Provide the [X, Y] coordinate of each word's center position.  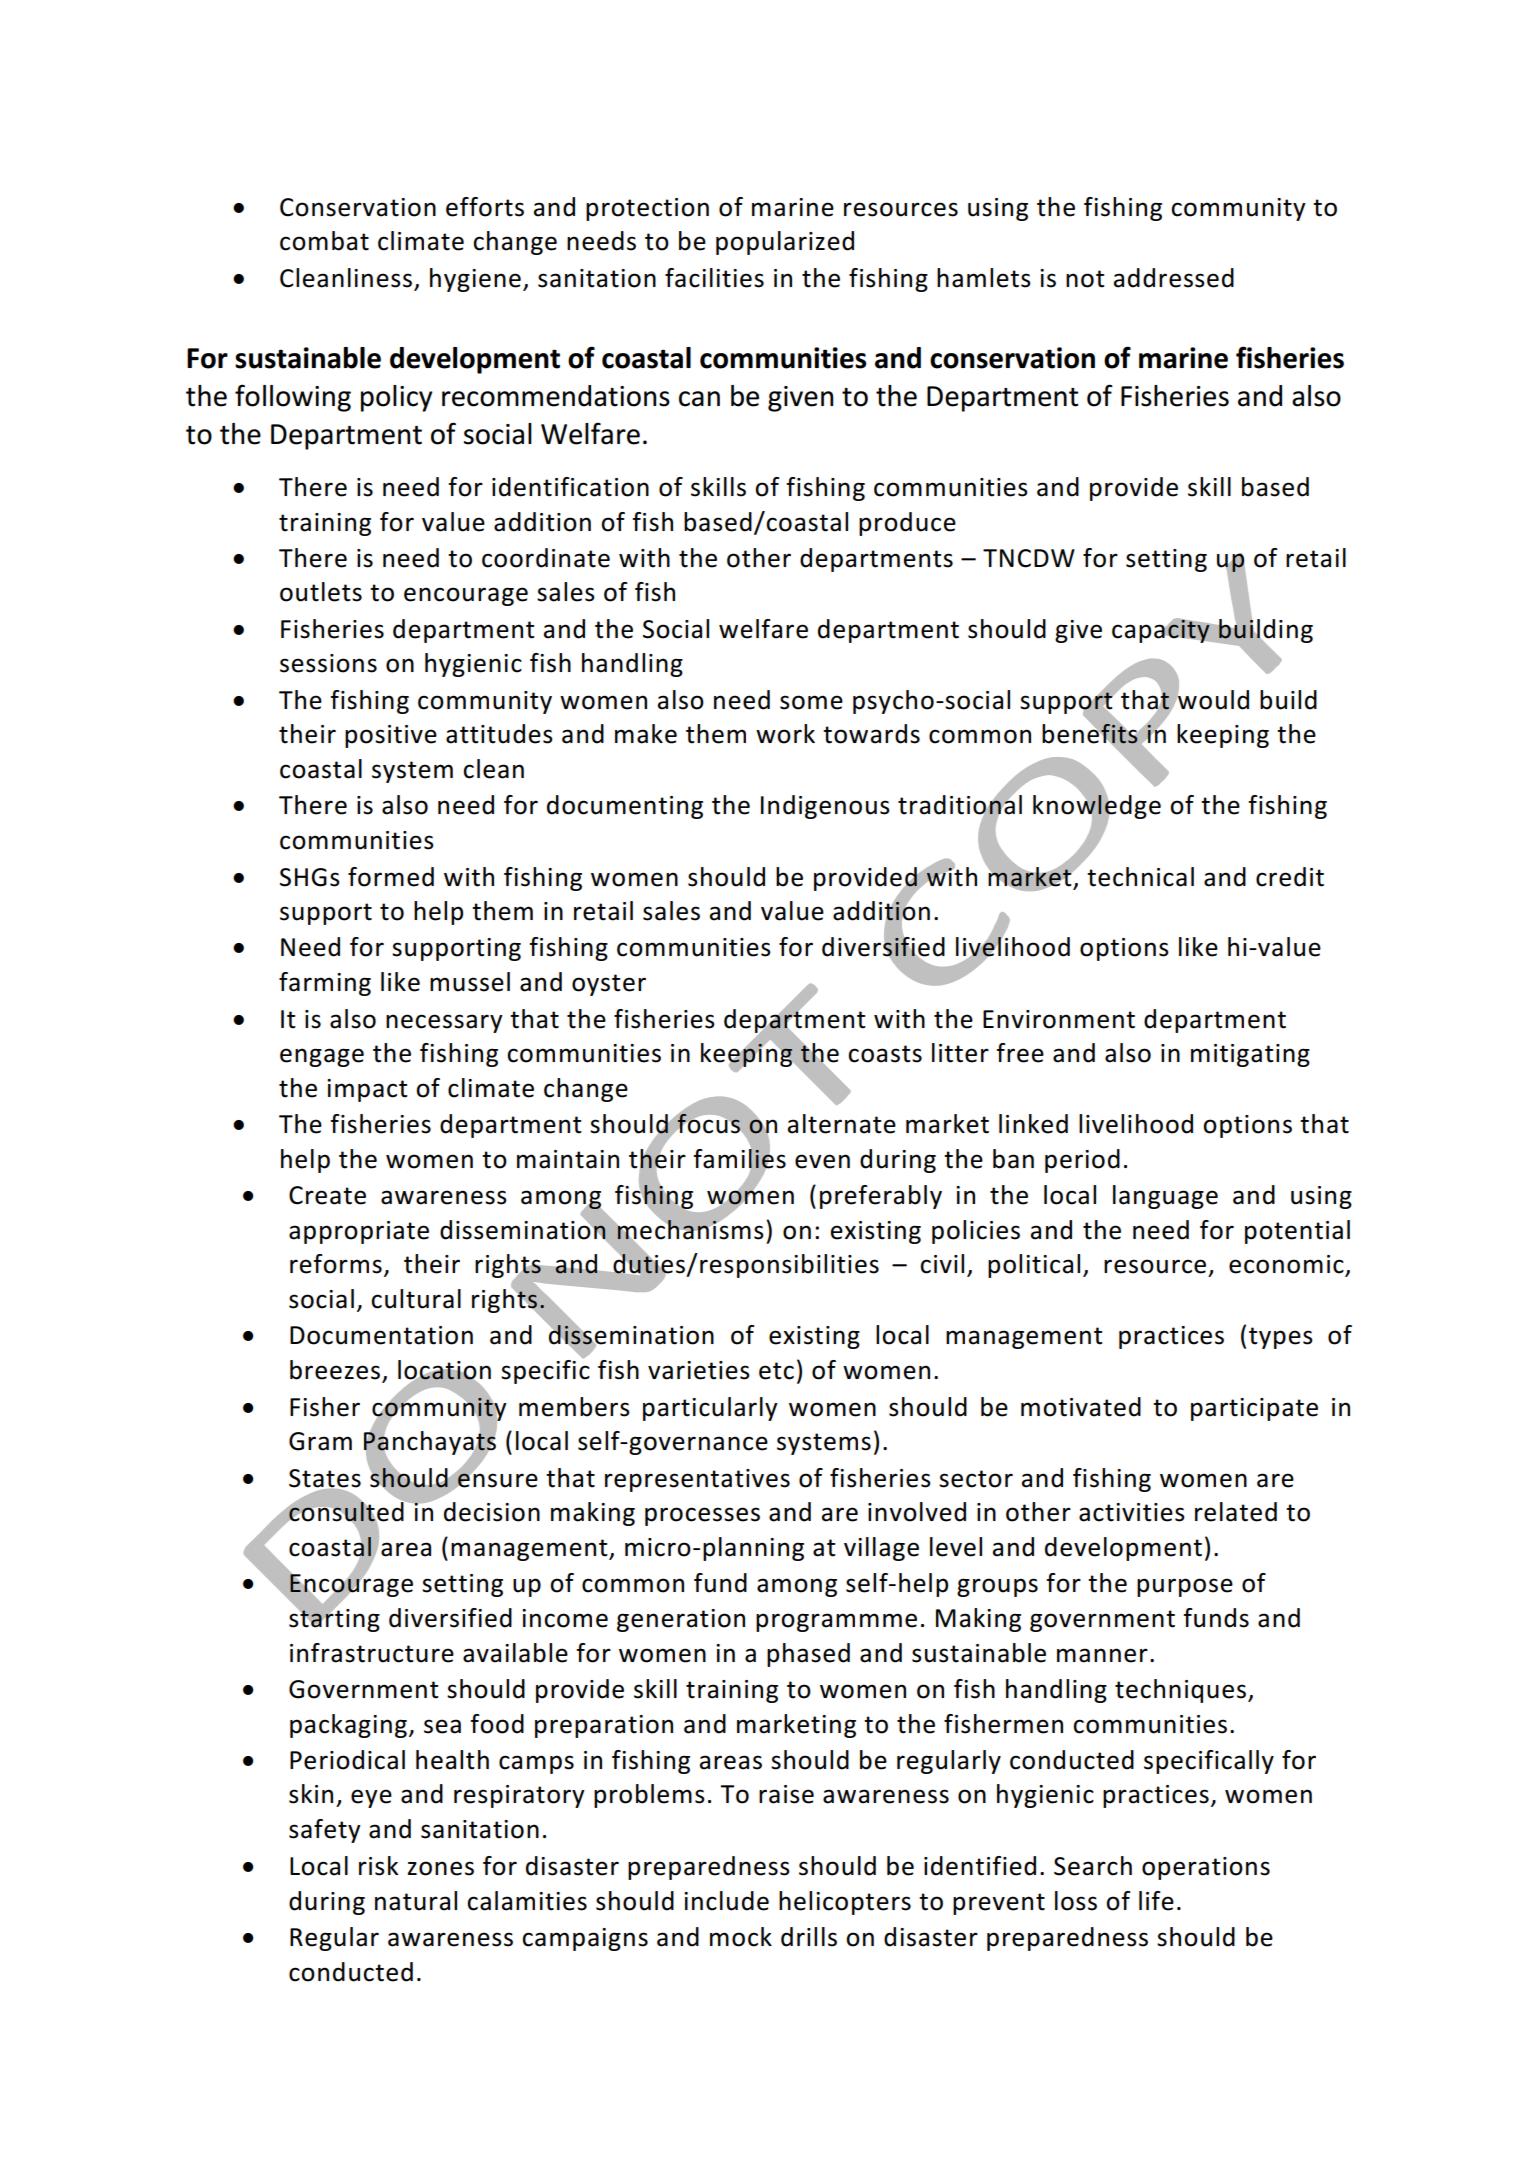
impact [367, 1090]
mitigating [1250, 1055]
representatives [697, 1480]
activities [1132, 1512]
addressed [1174, 278]
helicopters [845, 1903]
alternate [842, 1124]
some [811, 702]
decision [492, 1512]
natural [416, 1901]
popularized [785, 243]
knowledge [1097, 807]
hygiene [475, 280]
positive [391, 736]
